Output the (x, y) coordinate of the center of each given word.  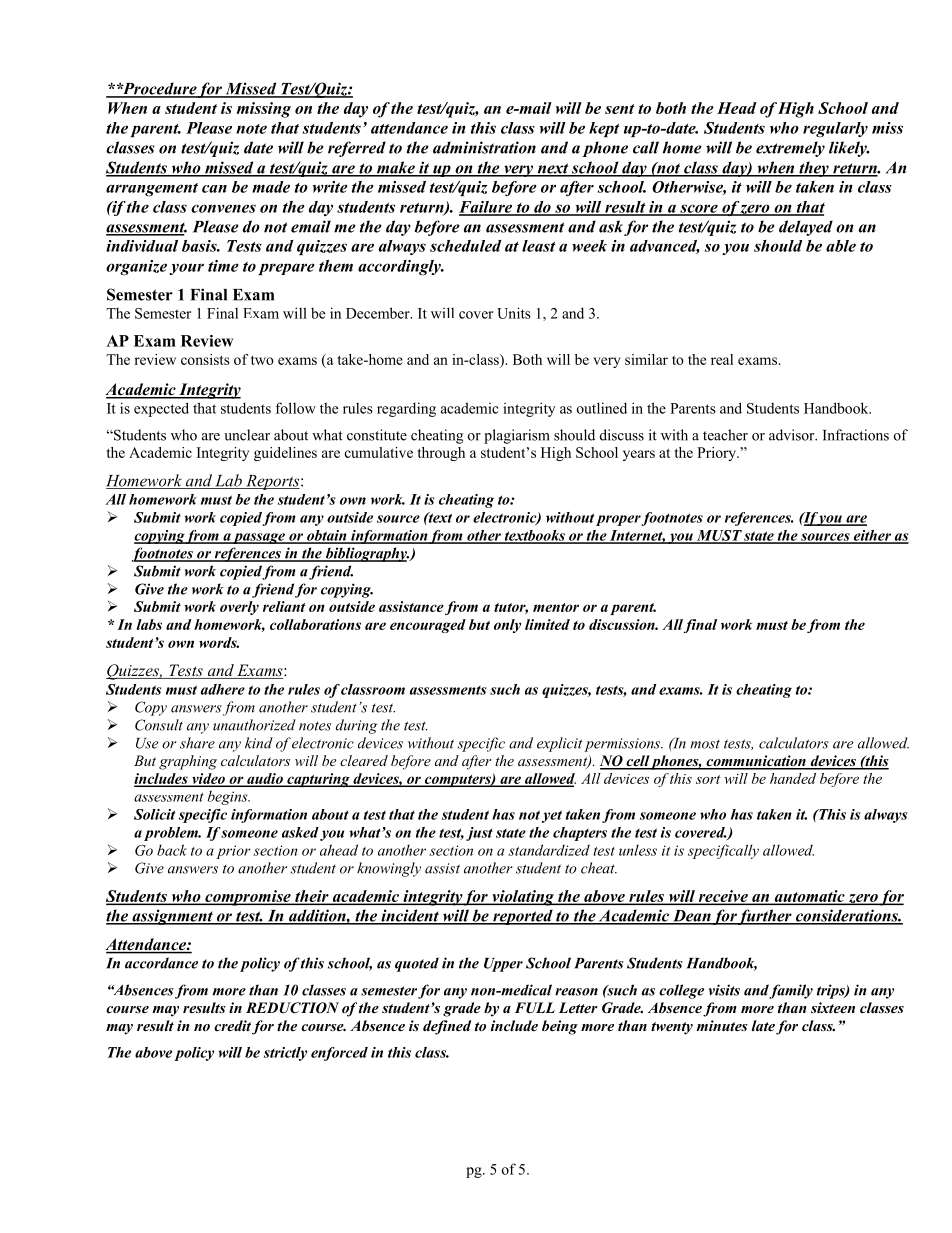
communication (756, 762)
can (214, 189)
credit (232, 1025)
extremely (790, 149)
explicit (559, 744)
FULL (535, 1008)
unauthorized (254, 725)
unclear (247, 435)
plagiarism (517, 436)
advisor (793, 435)
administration (484, 147)
